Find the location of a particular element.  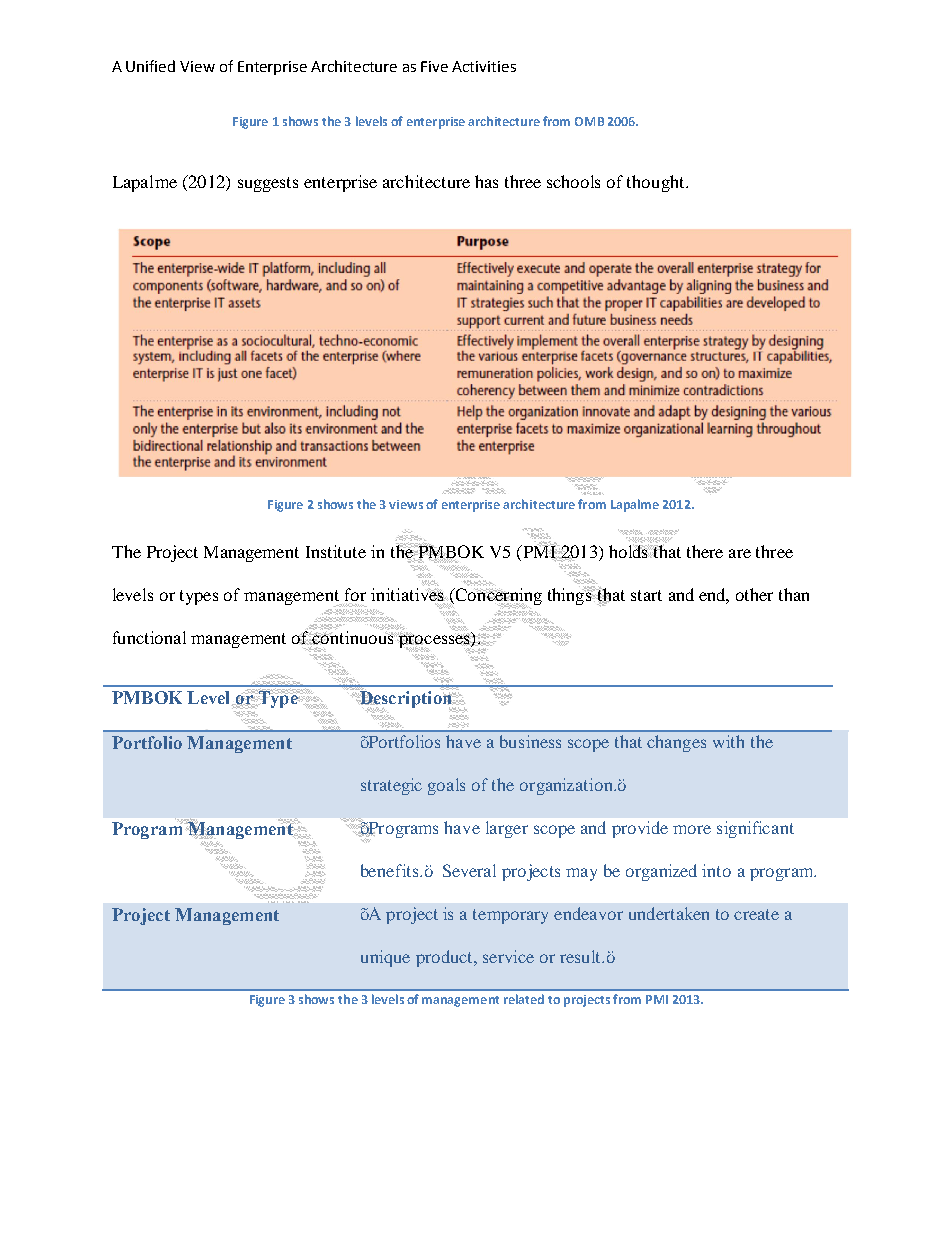

Unified is located at coordinates (150, 66).
